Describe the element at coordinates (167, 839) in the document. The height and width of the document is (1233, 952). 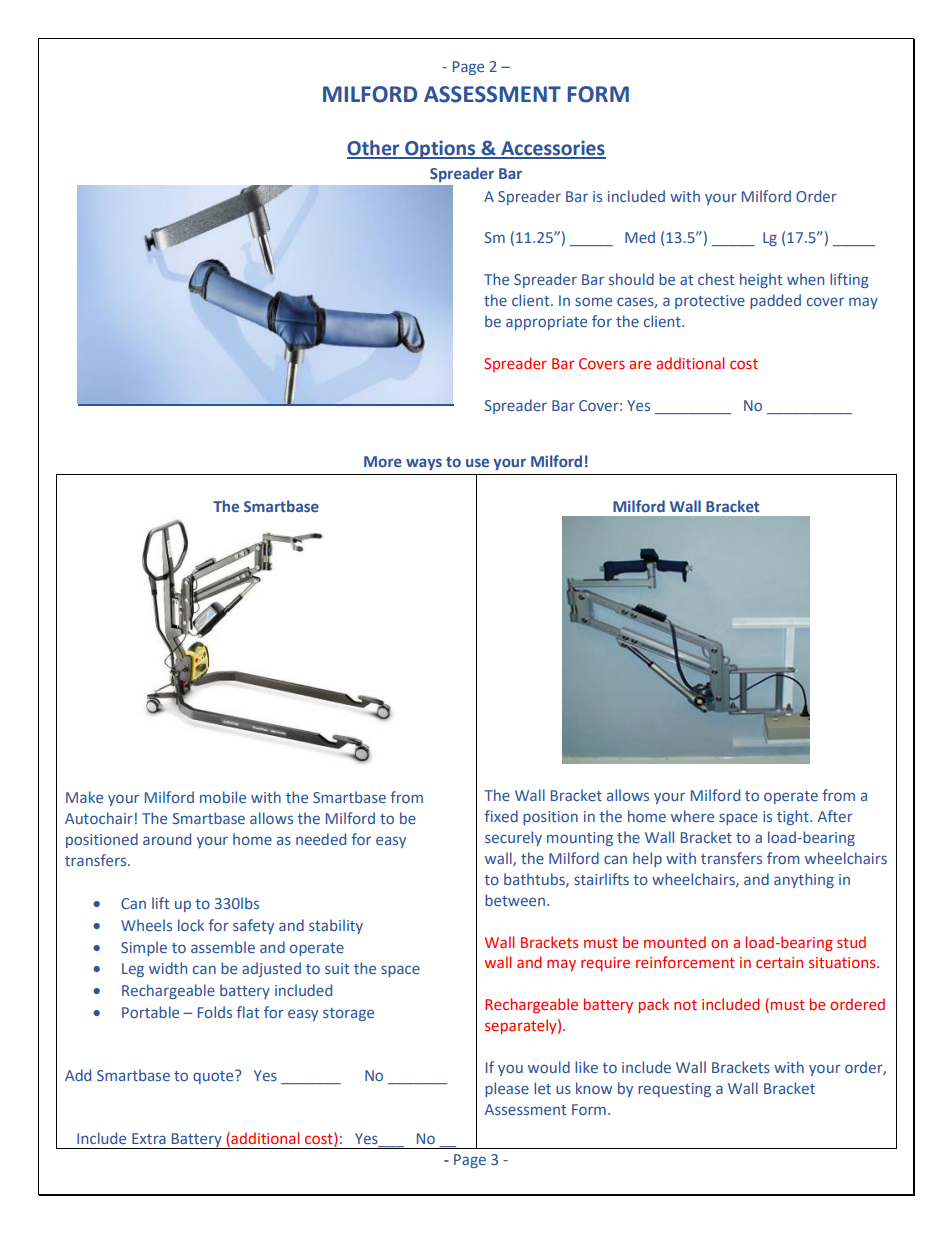
I see `around` at that location.
